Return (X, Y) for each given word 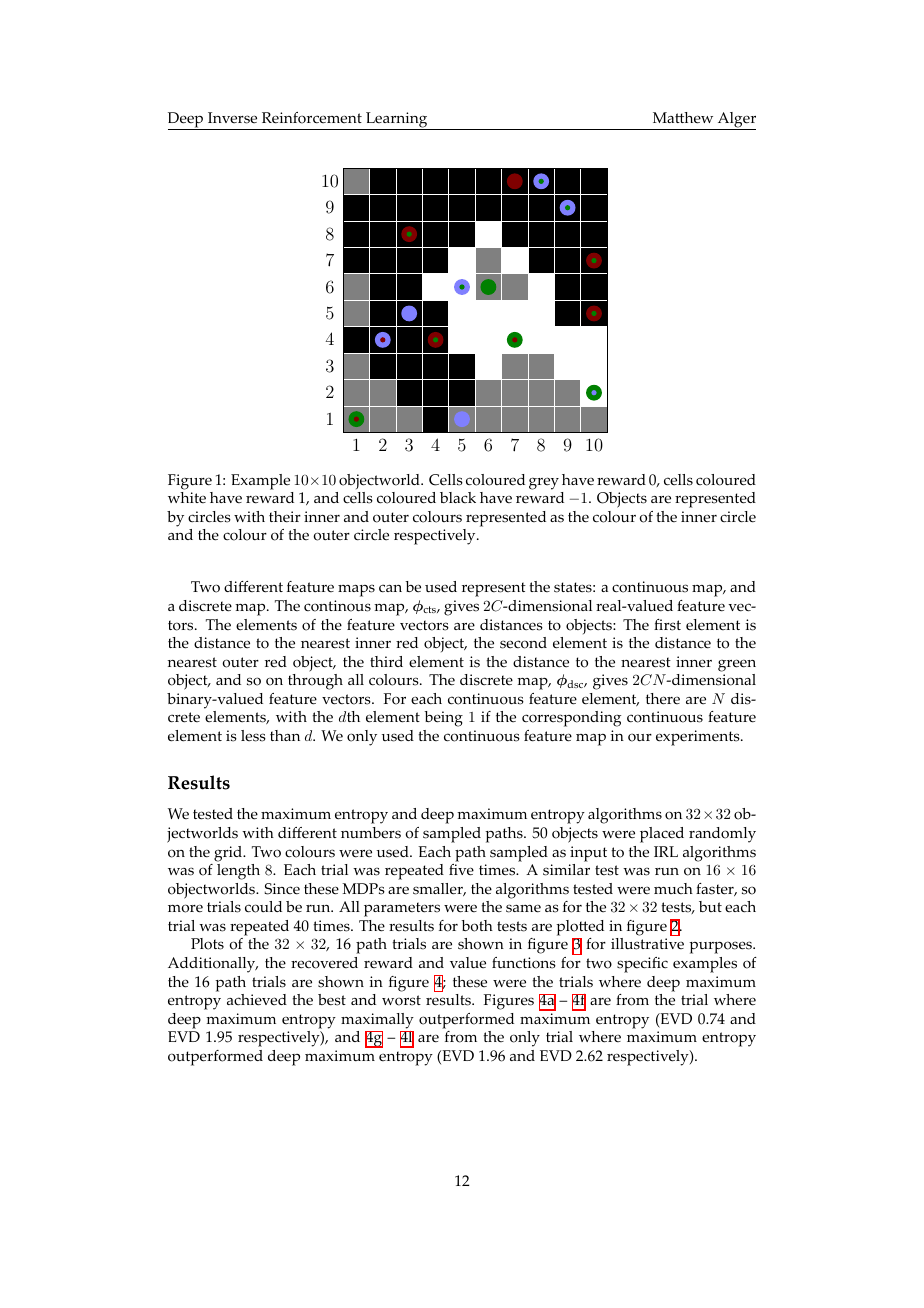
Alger (736, 121)
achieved (257, 1000)
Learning (397, 121)
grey (544, 483)
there (663, 699)
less (253, 736)
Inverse (232, 118)
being (443, 719)
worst (401, 1000)
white (187, 497)
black (458, 497)
